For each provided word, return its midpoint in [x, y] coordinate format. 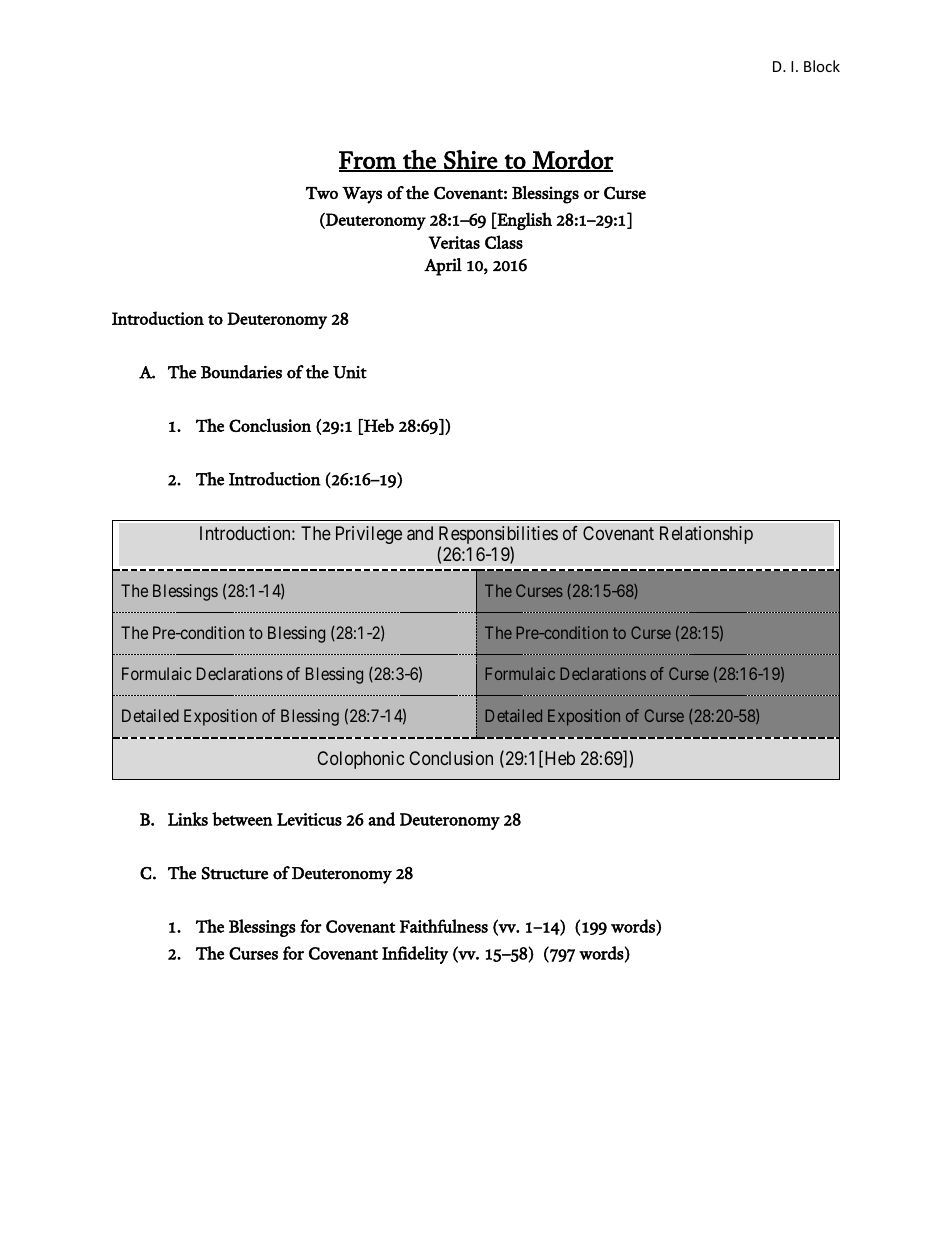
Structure [235, 873]
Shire [470, 160]
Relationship [706, 535]
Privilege [369, 535]
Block [822, 66]
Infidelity [415, 955]
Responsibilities [498, 536]
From [368, 161]
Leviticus [309, 819]
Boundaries [241, 372]
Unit [350, 372]
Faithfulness [444, 926]
